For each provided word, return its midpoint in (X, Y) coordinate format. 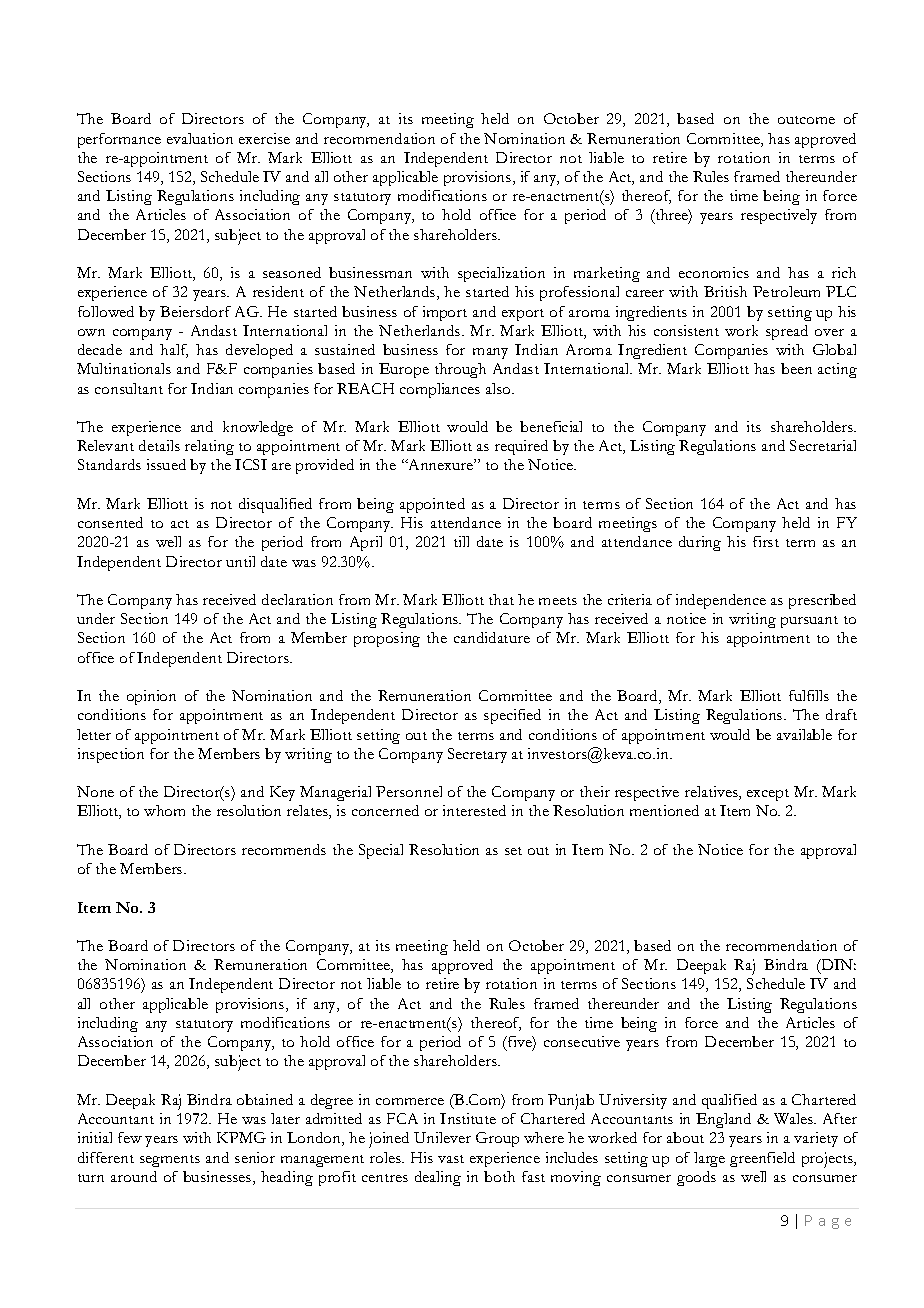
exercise (264, 138)
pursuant (809, 622)
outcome (806, 120)
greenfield (762, 1159)
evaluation (200, 138)
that (501, 599)
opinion (151, 697)
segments (170, 1161)
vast (451, 1159)
